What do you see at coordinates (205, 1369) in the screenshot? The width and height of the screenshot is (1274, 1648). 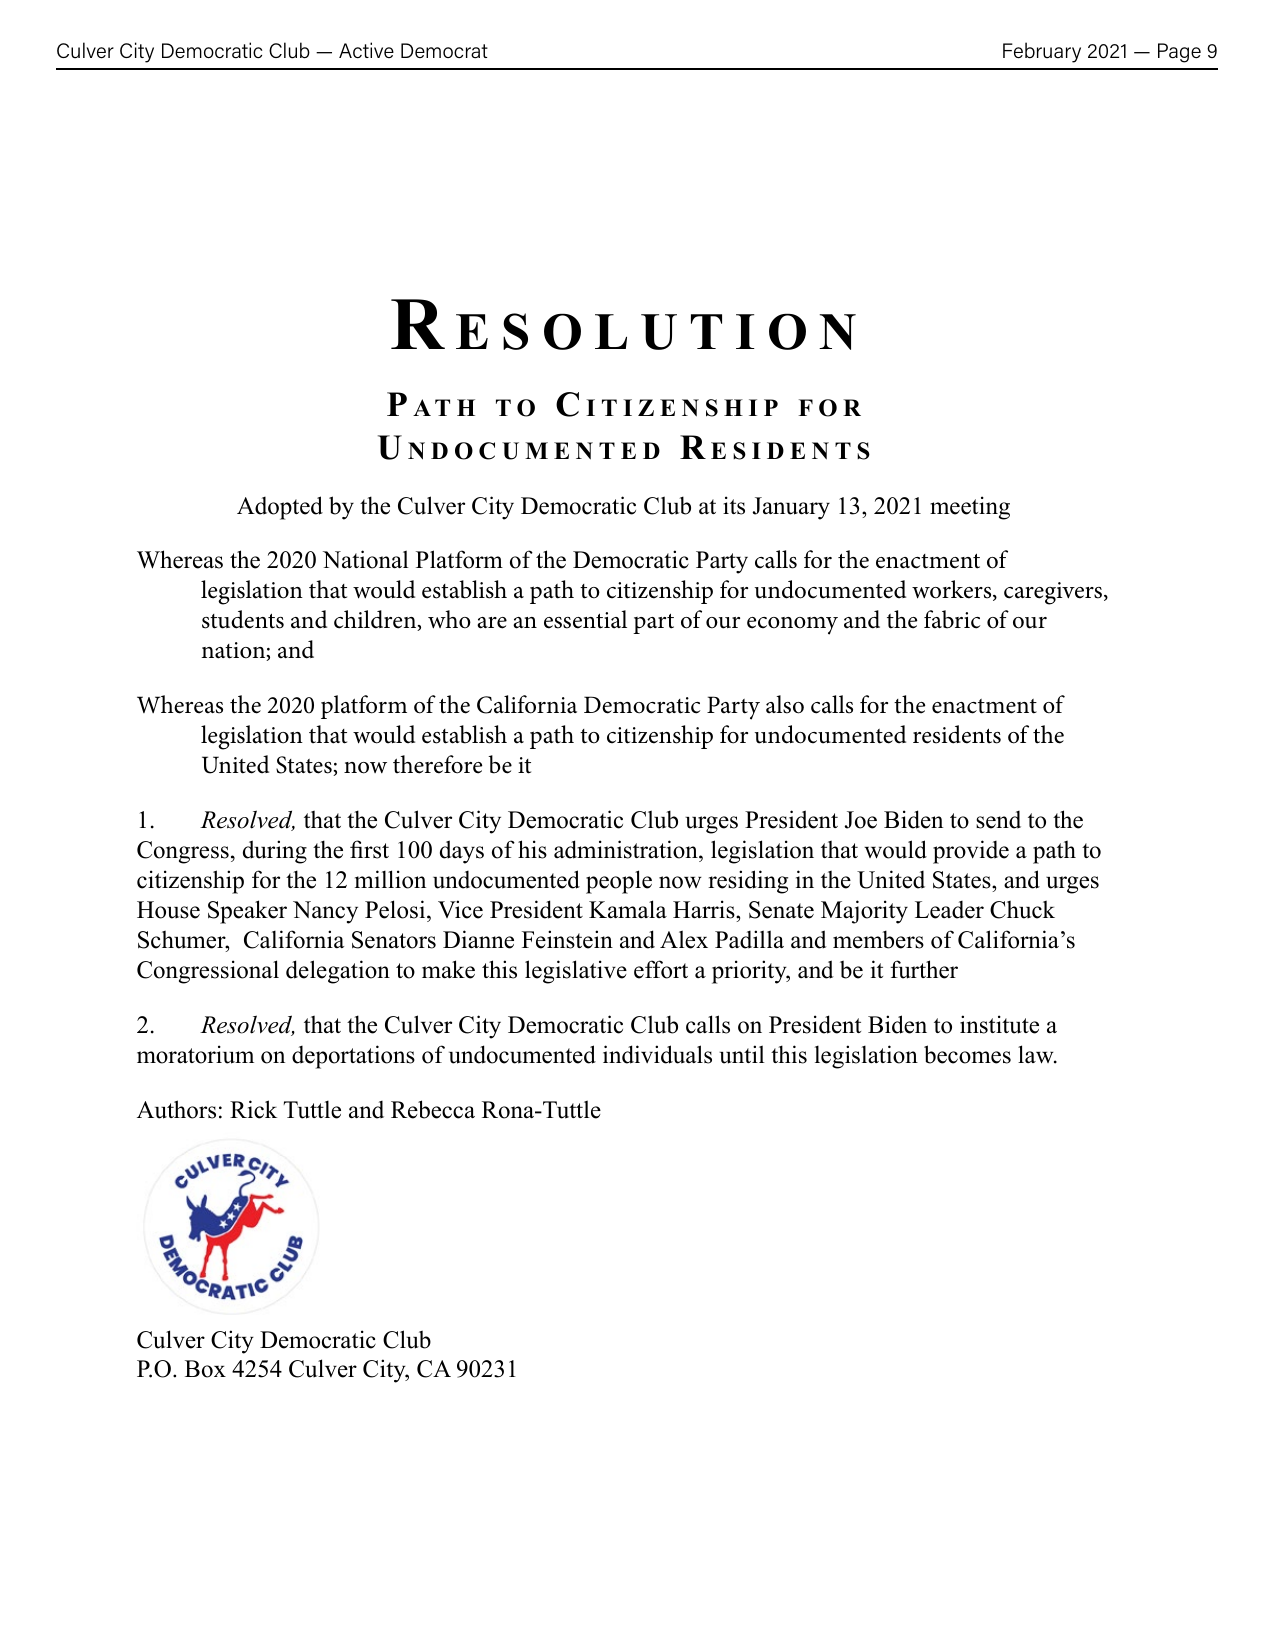 I see `Box` at bounding box center [205, 1369].
